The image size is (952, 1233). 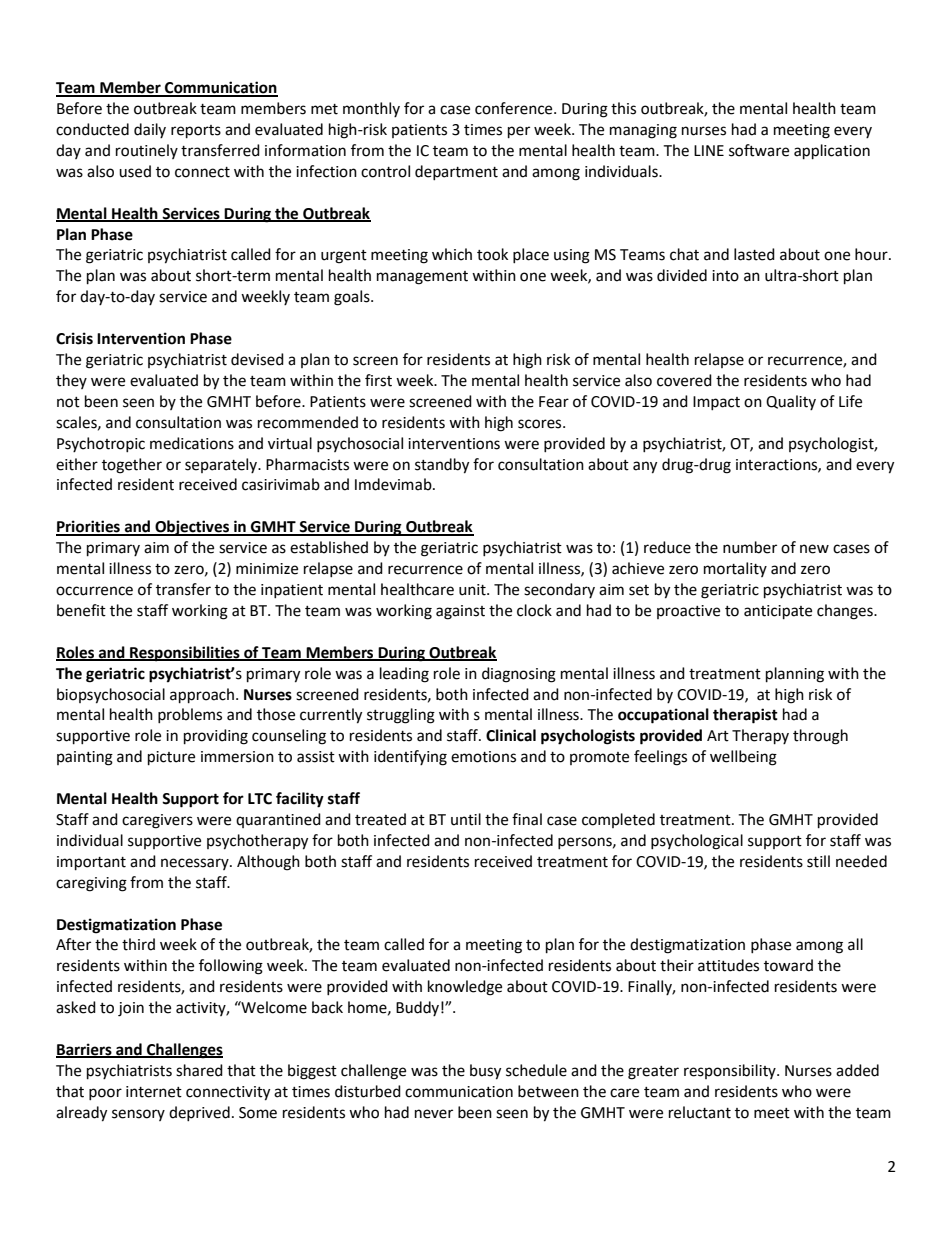 What do you see at coordinates (791, 402) in the document?
I see `Quality` at bounding box center [791, 402].
